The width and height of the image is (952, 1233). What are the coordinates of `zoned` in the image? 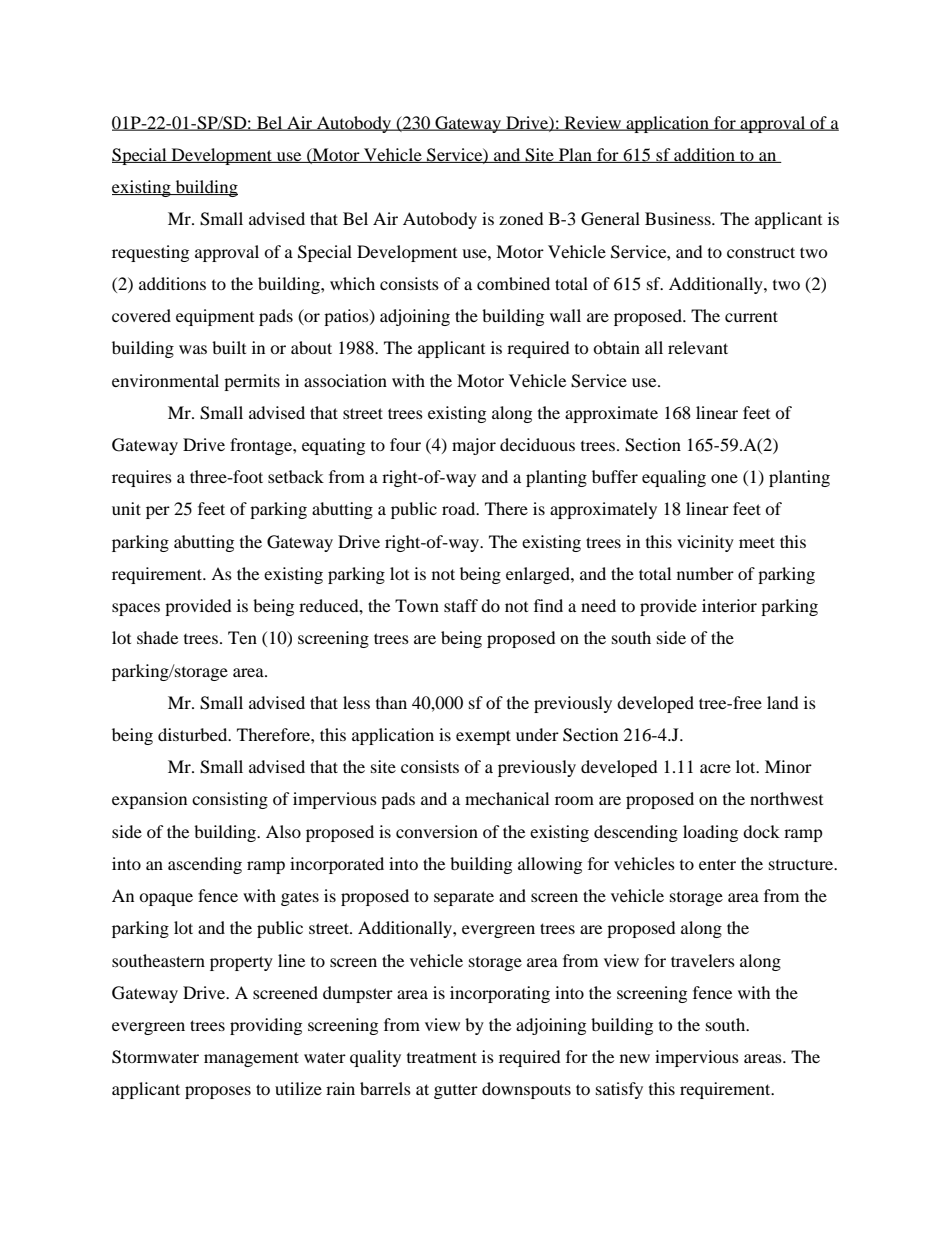 It's located at (521, 218).
